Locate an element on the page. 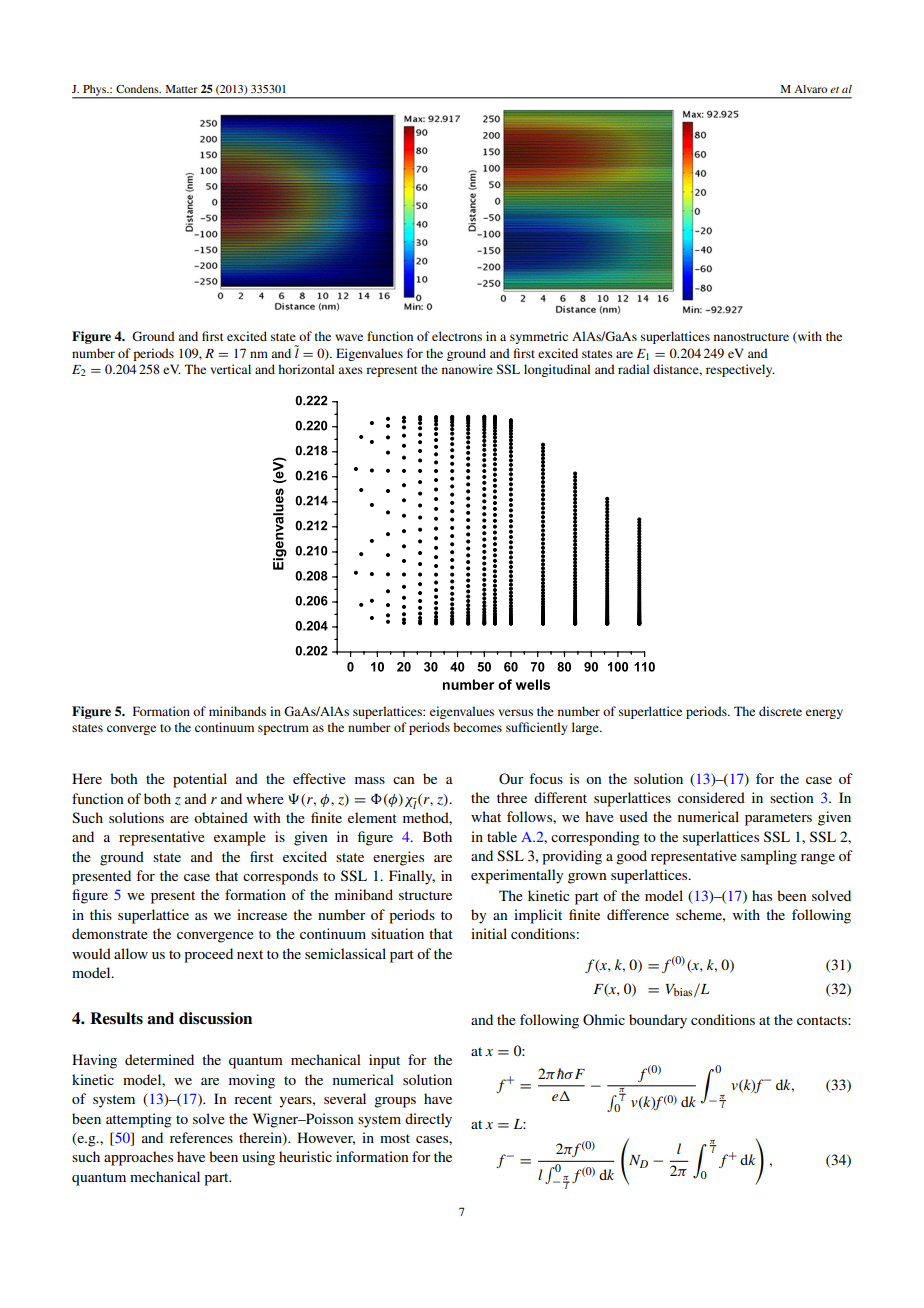  directly is located at coordinates (428, 1120).
